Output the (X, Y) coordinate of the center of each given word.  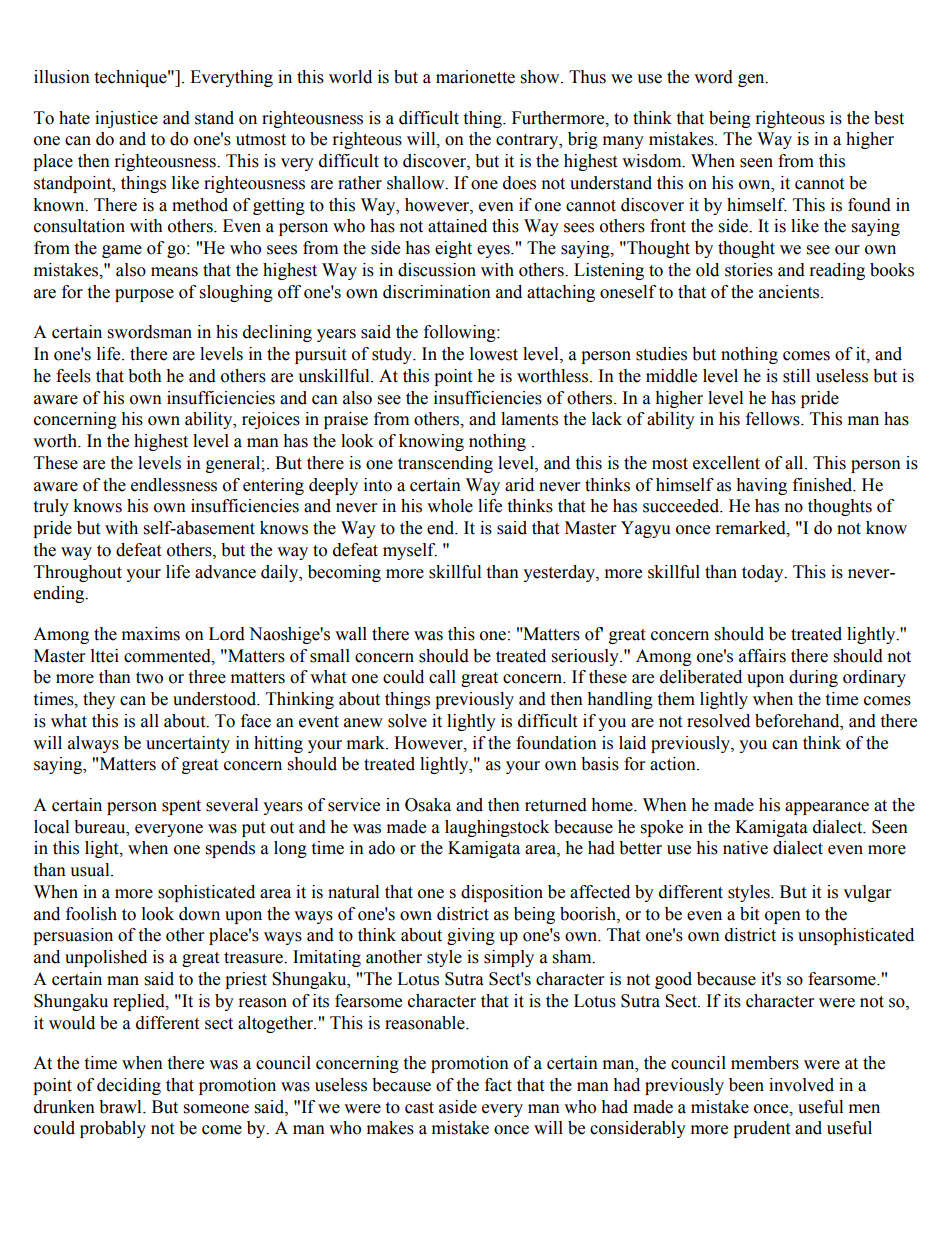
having (761, 486)
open (783, 917)
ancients (790, 292)
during (813, 678)
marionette (475, 77)
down (199, 914)
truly (51, 507)
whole (450, 506)
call (442, 677)
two (149, 678)
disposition (502, 893)
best (889, 118)
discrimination (437, 292)
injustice (126, 119)
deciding (129, 1086)
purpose (144, 295)
